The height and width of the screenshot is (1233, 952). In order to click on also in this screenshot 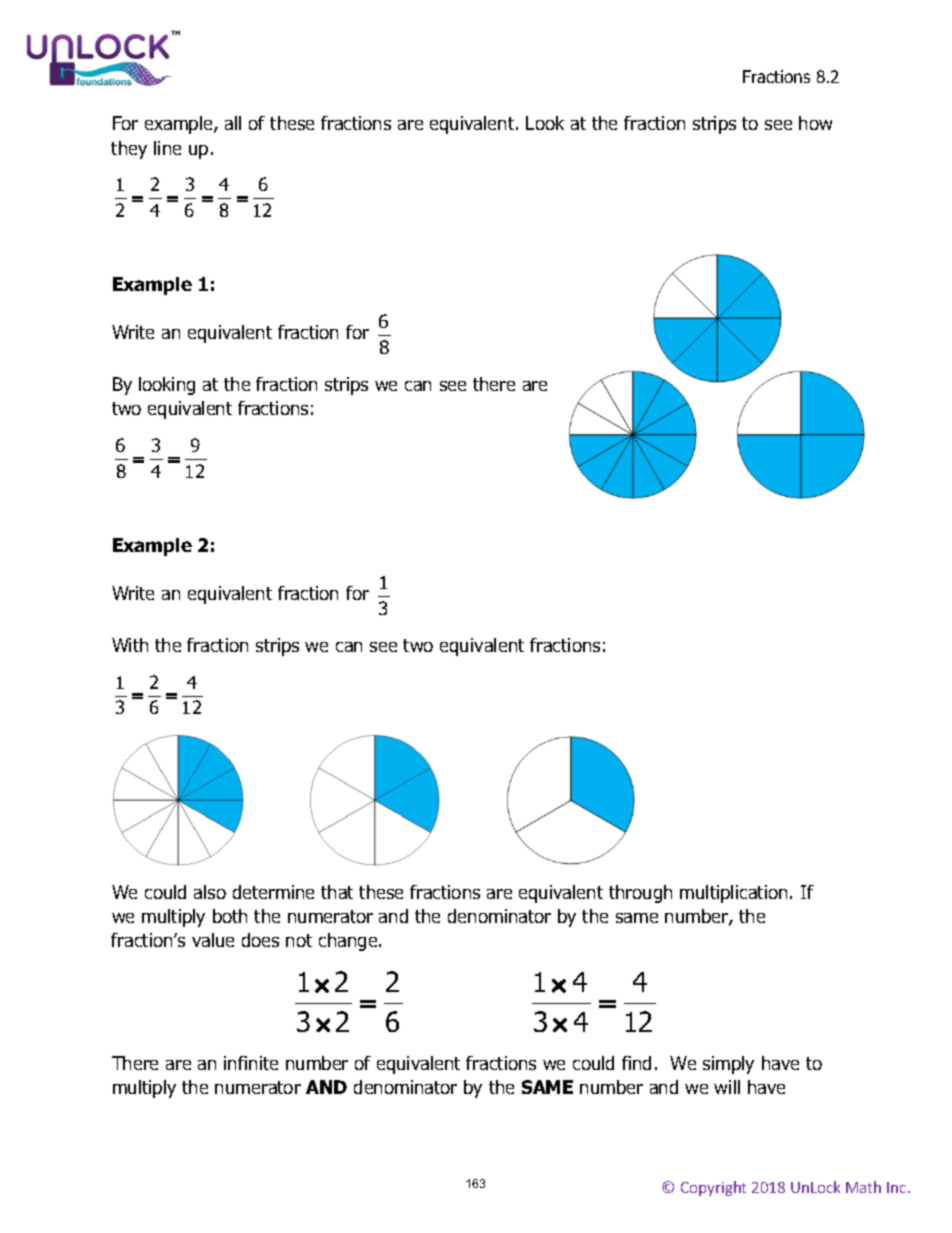, I will do `click(210, 892)`.
